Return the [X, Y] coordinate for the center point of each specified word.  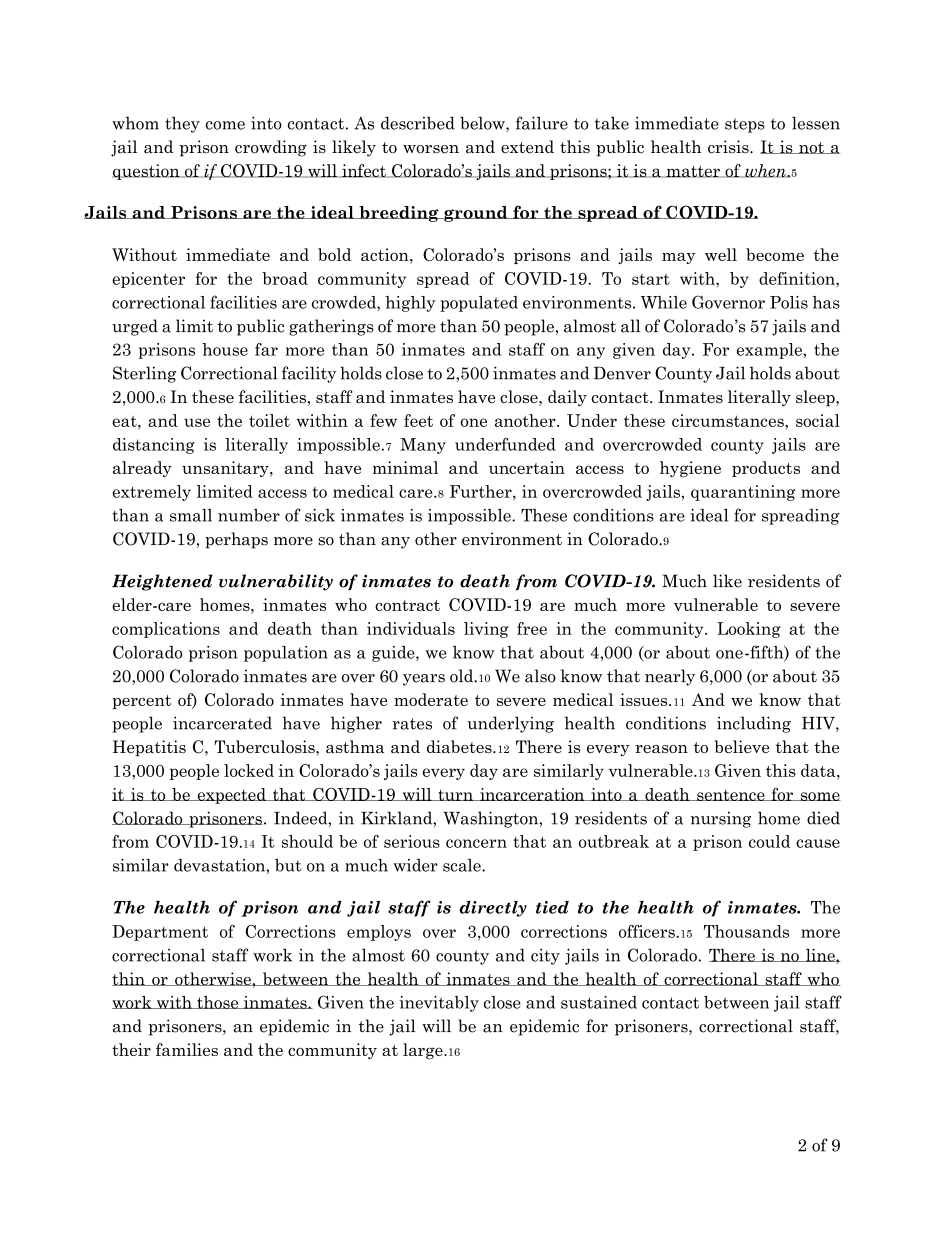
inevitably [439, 1004]
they [182, 124]
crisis [729, 147]
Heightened [162, 582]
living [486, 630]
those [218, 1002]
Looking [749, 630]
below [483, 124]
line [820, 955]
